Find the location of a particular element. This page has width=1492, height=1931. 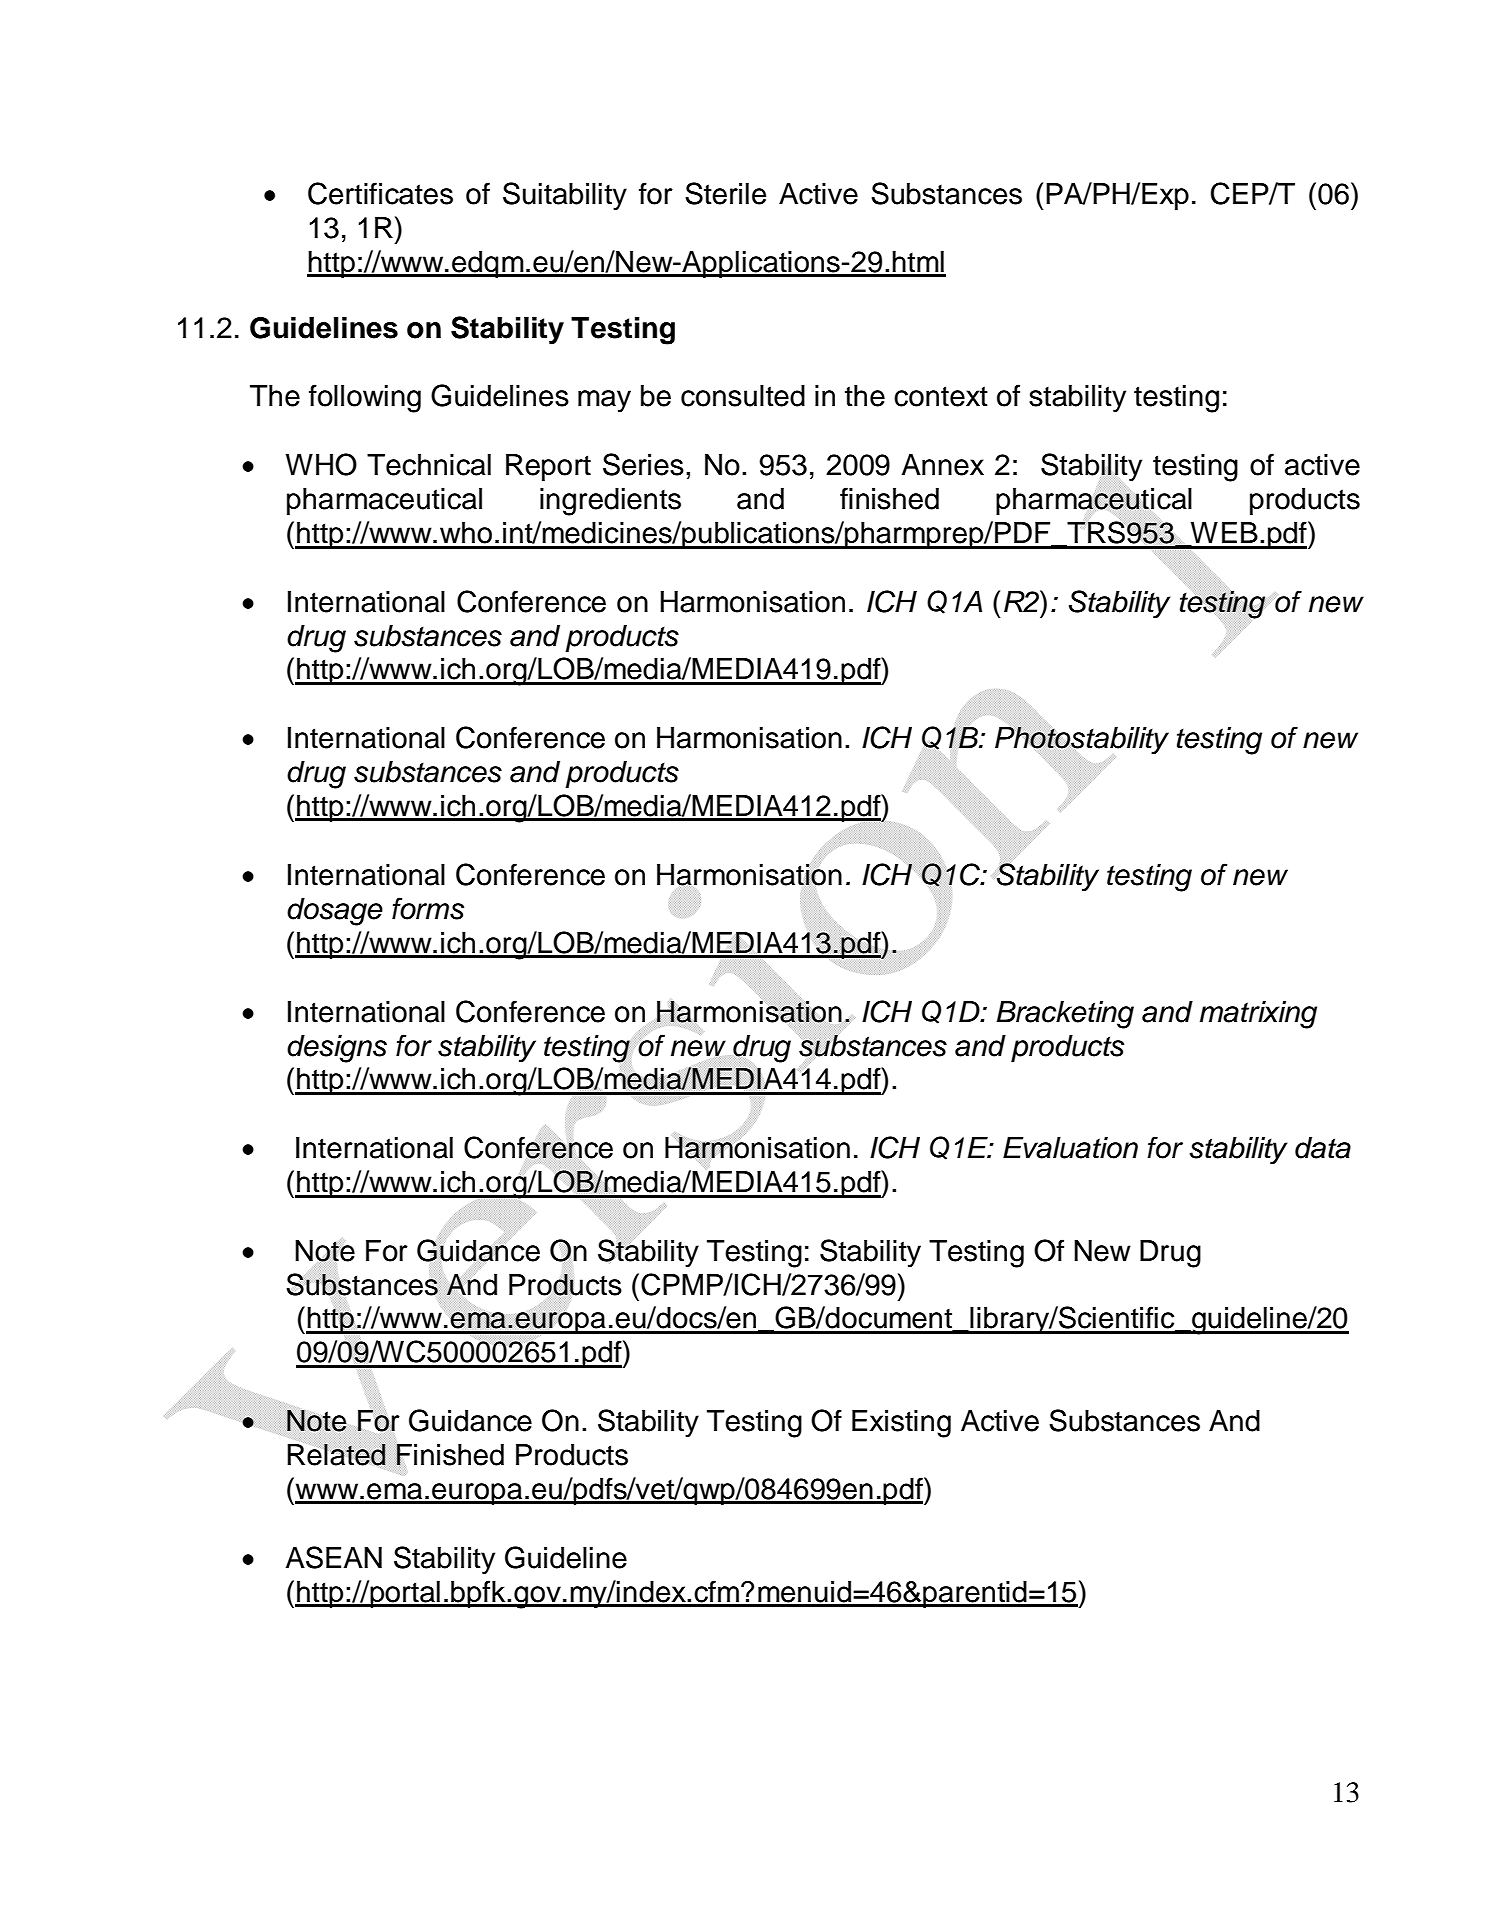

Sterile is located at coordinates (725, 193).
